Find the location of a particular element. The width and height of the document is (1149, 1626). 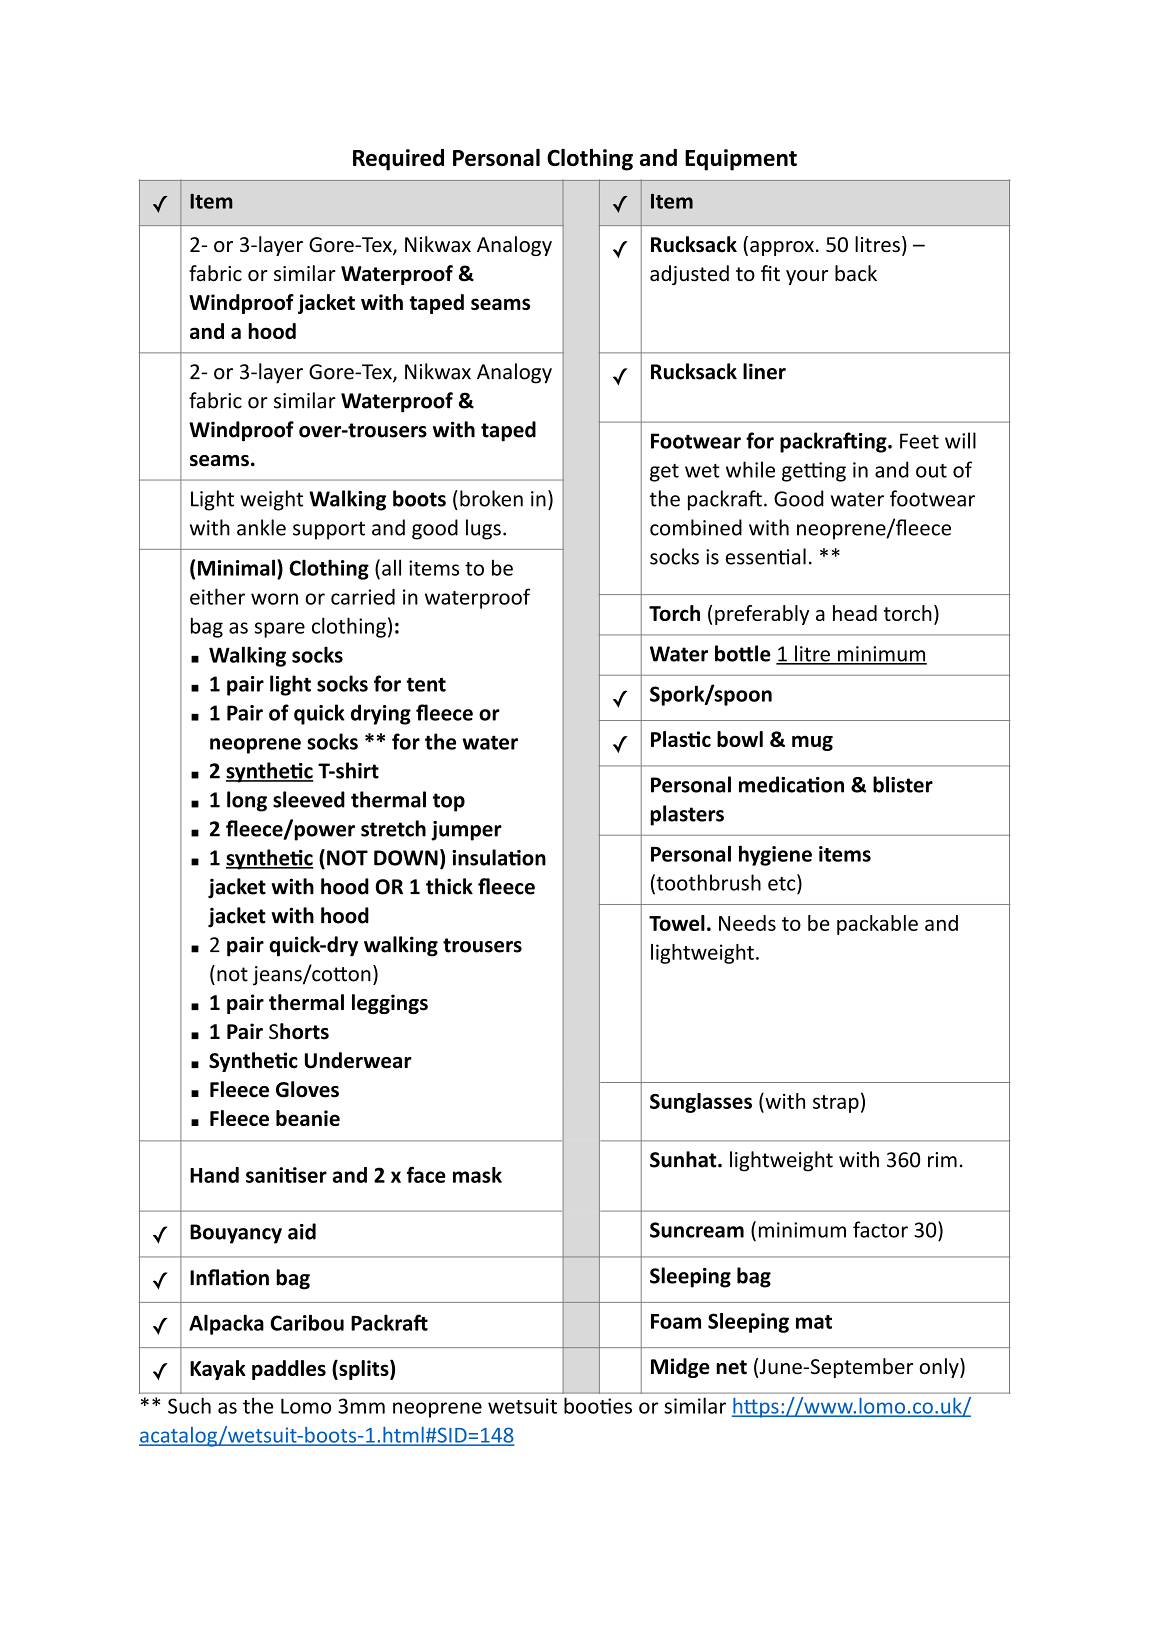

head is located at coordinates (855, 613).
